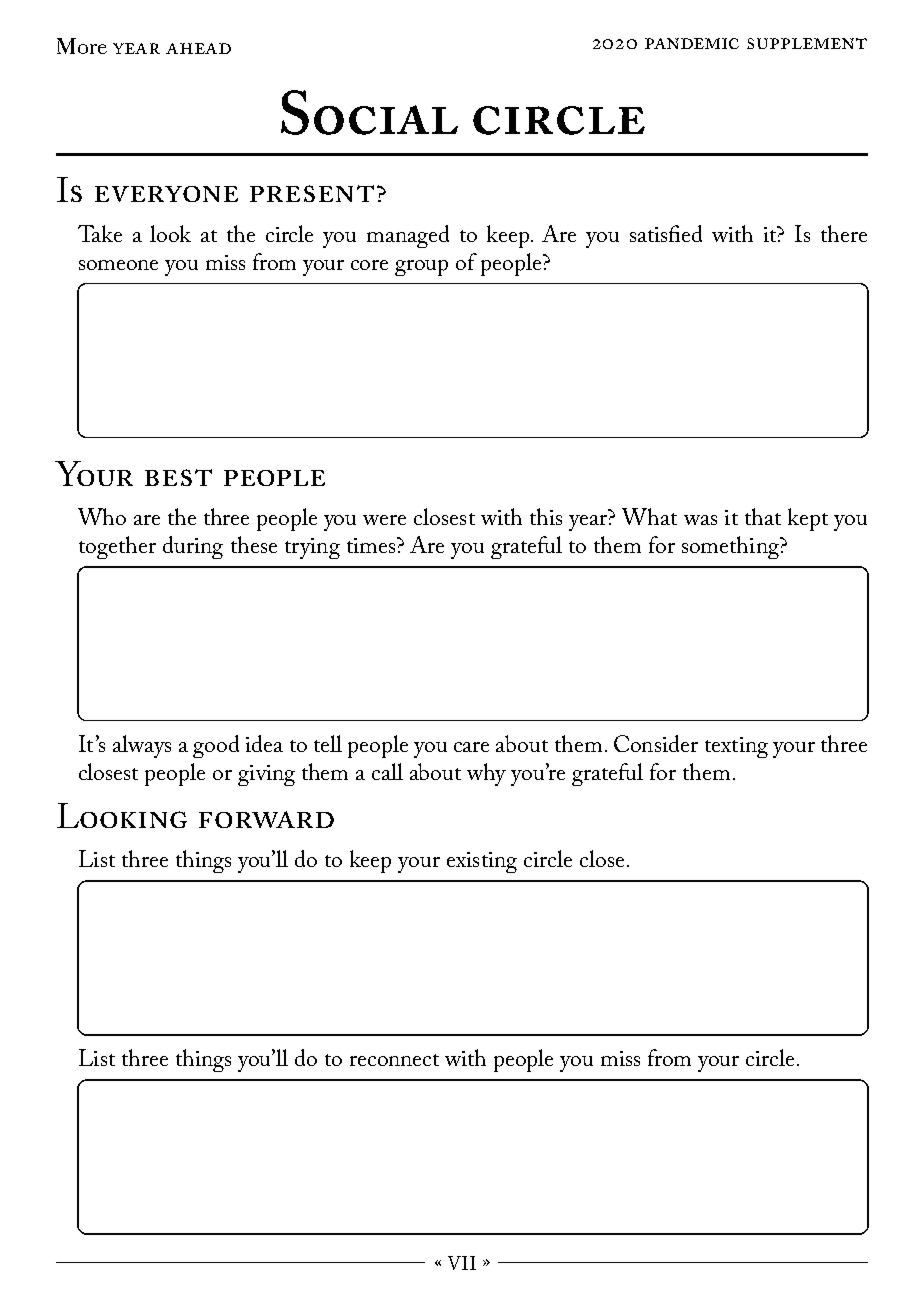 The height and width of the screenshot is (1308, 924). Describe the element at coordinates (198, 48) in the screenshot. I see `ahead` at that location.
